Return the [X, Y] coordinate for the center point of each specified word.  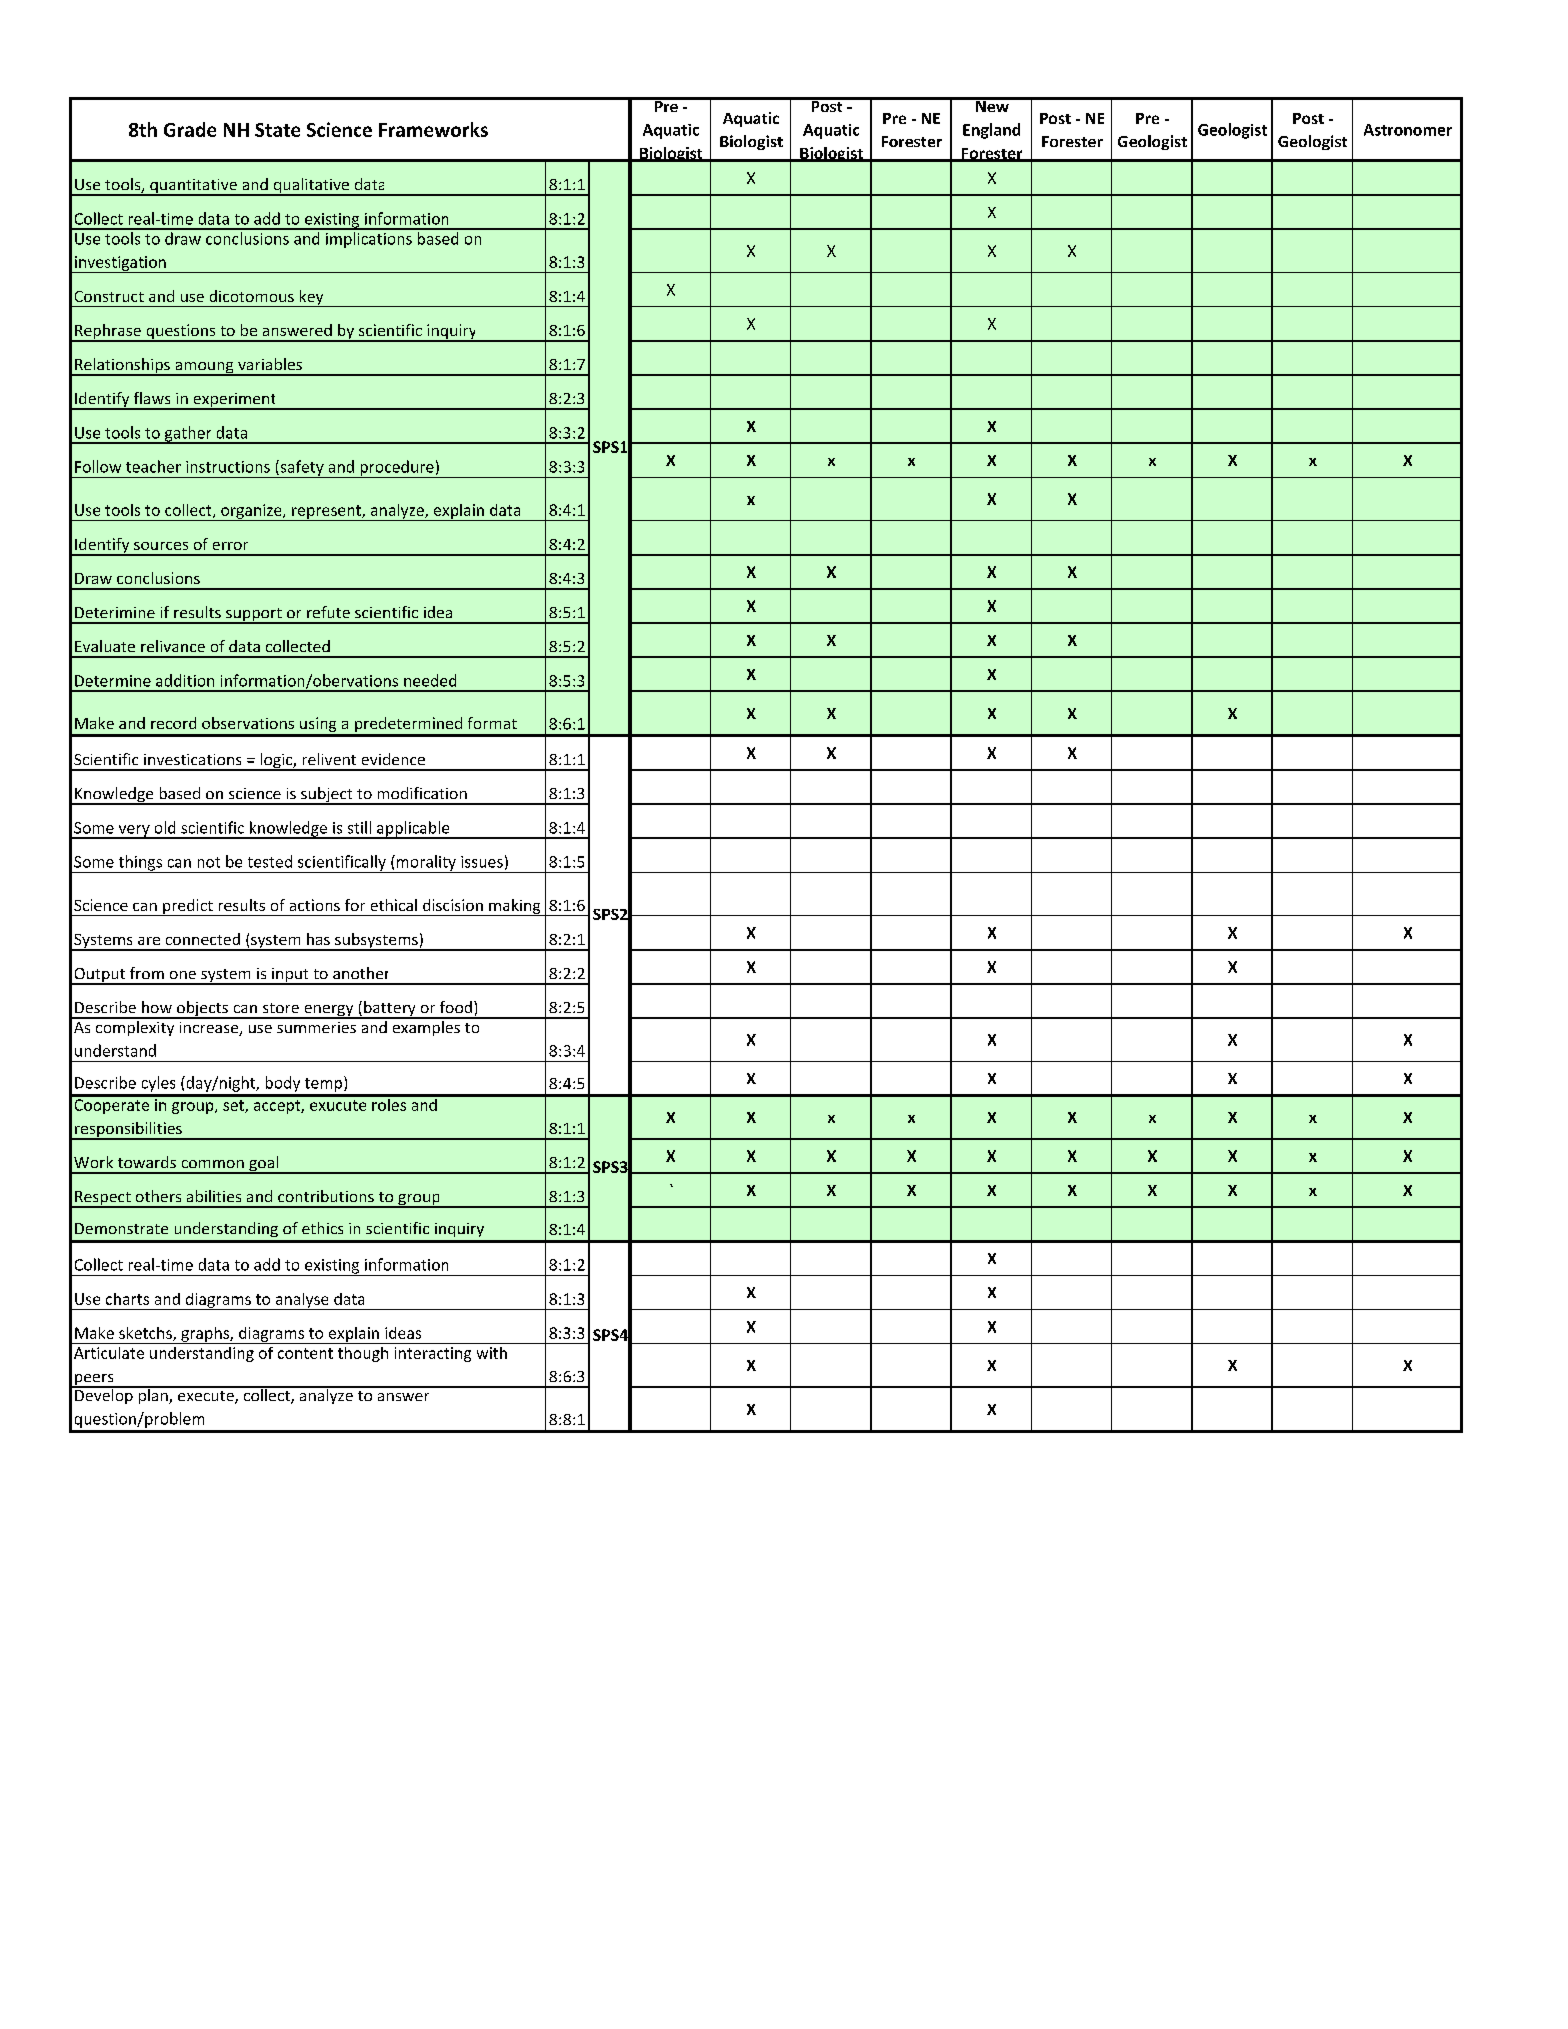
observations [248, 723]
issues [482, 862]
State [277, 130]
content [305, 1353]
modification [422, 793]
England [991, 131]
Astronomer [1408, 130]
